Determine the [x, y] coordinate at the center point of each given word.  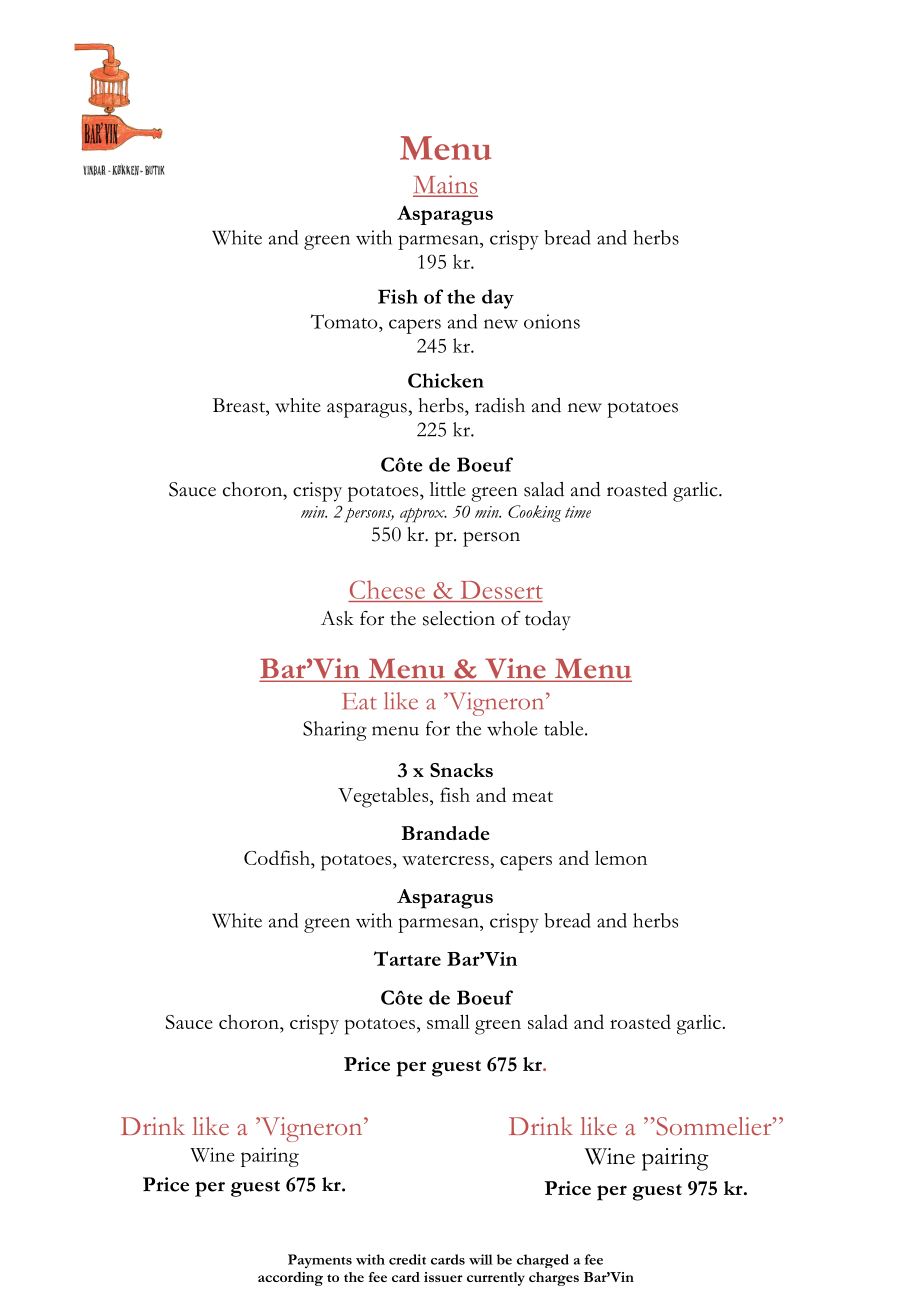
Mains [445, 185]
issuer [443, 1277]
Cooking [534, 513]
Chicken [446, 380]
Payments [320, 1261]
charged [543, 1261]
